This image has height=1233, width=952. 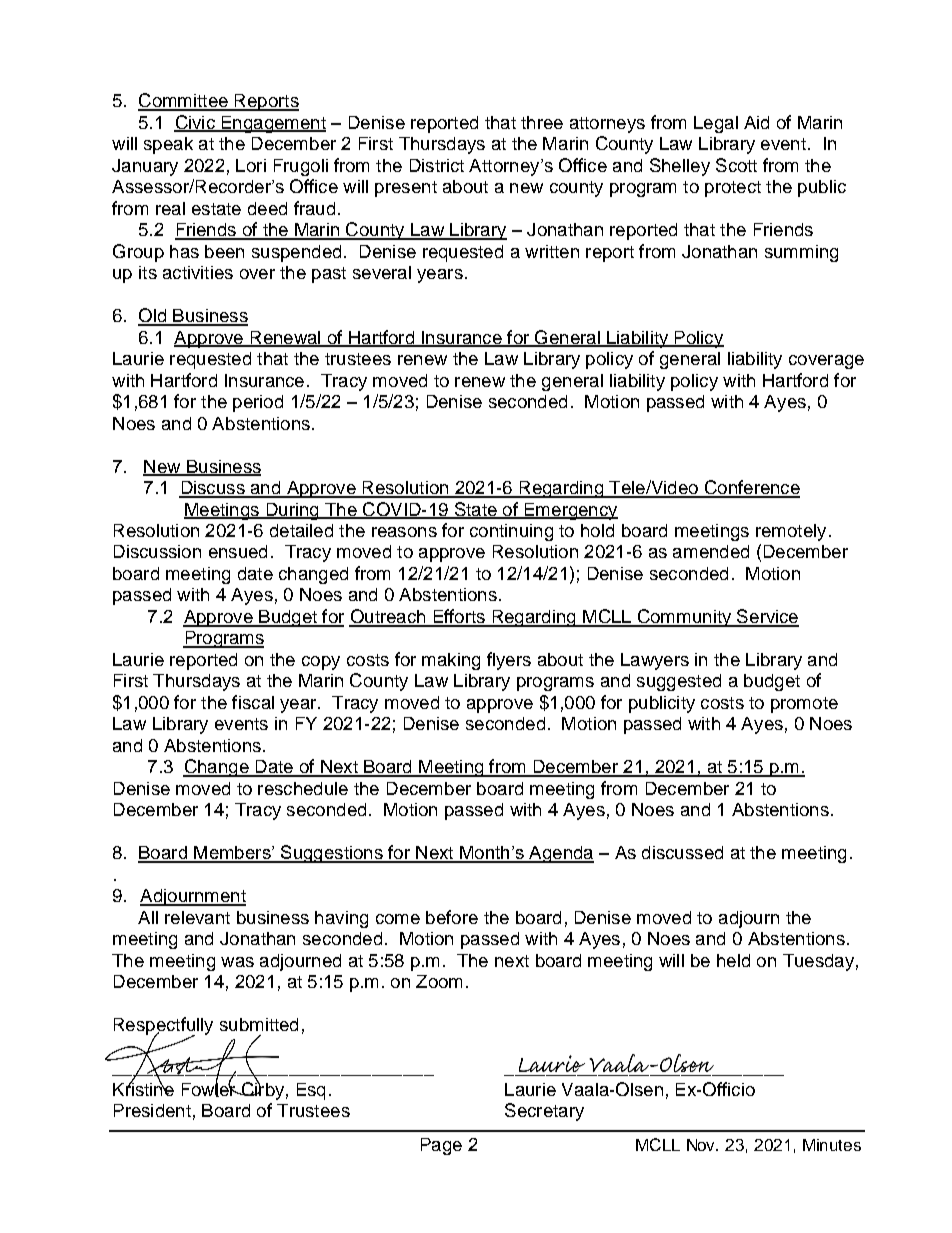 What do you see at coordinates (542, 122) in the image?
I see `three` at bounding box center [542, 122].
